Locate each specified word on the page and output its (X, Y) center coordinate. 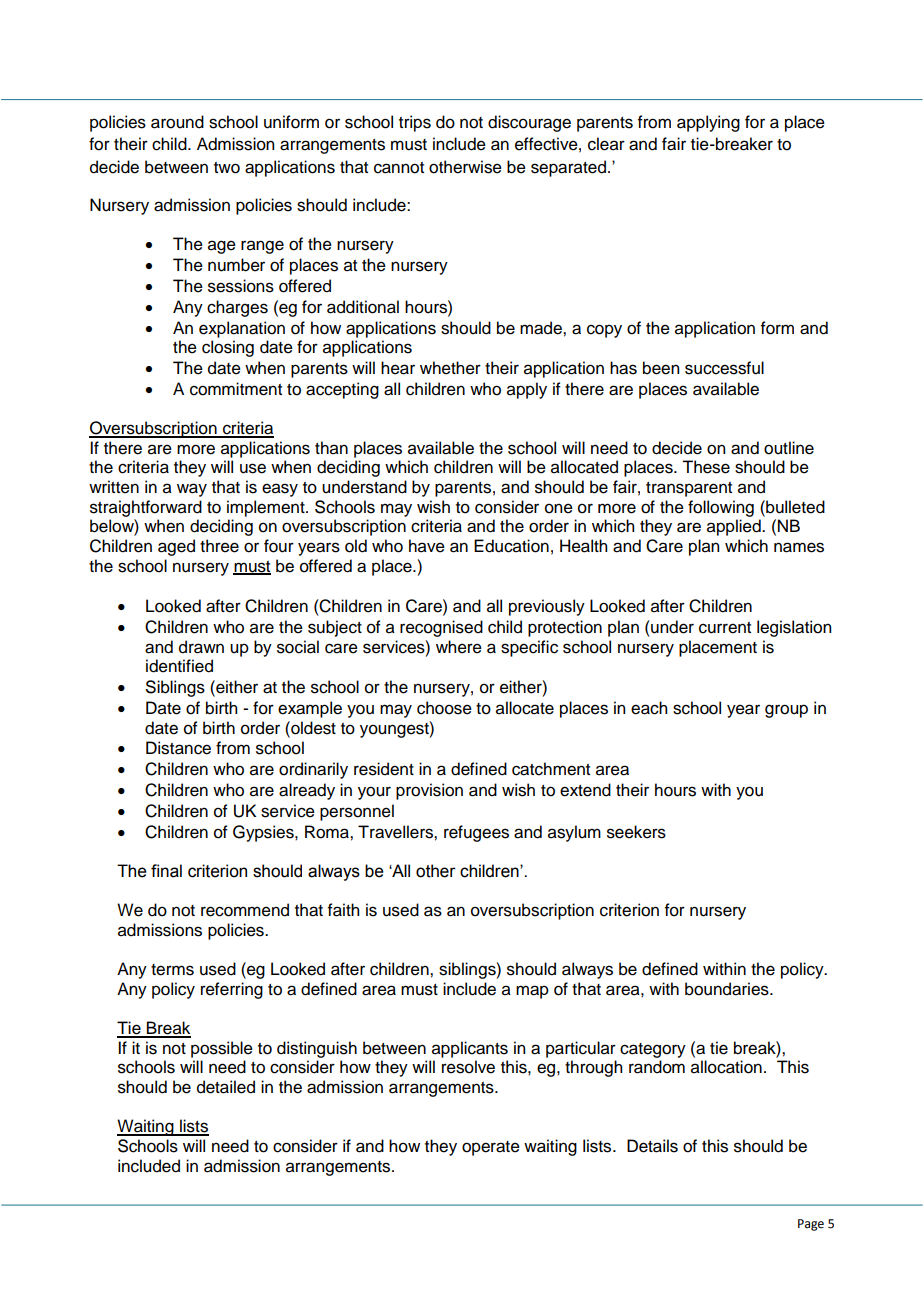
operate (491, 1148)
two (227, 168)
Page (811, 1225)
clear (606, 144)
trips (415, 123)
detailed (226, 1087)
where (459, 647)
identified (179, 666)
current (725, 628)
